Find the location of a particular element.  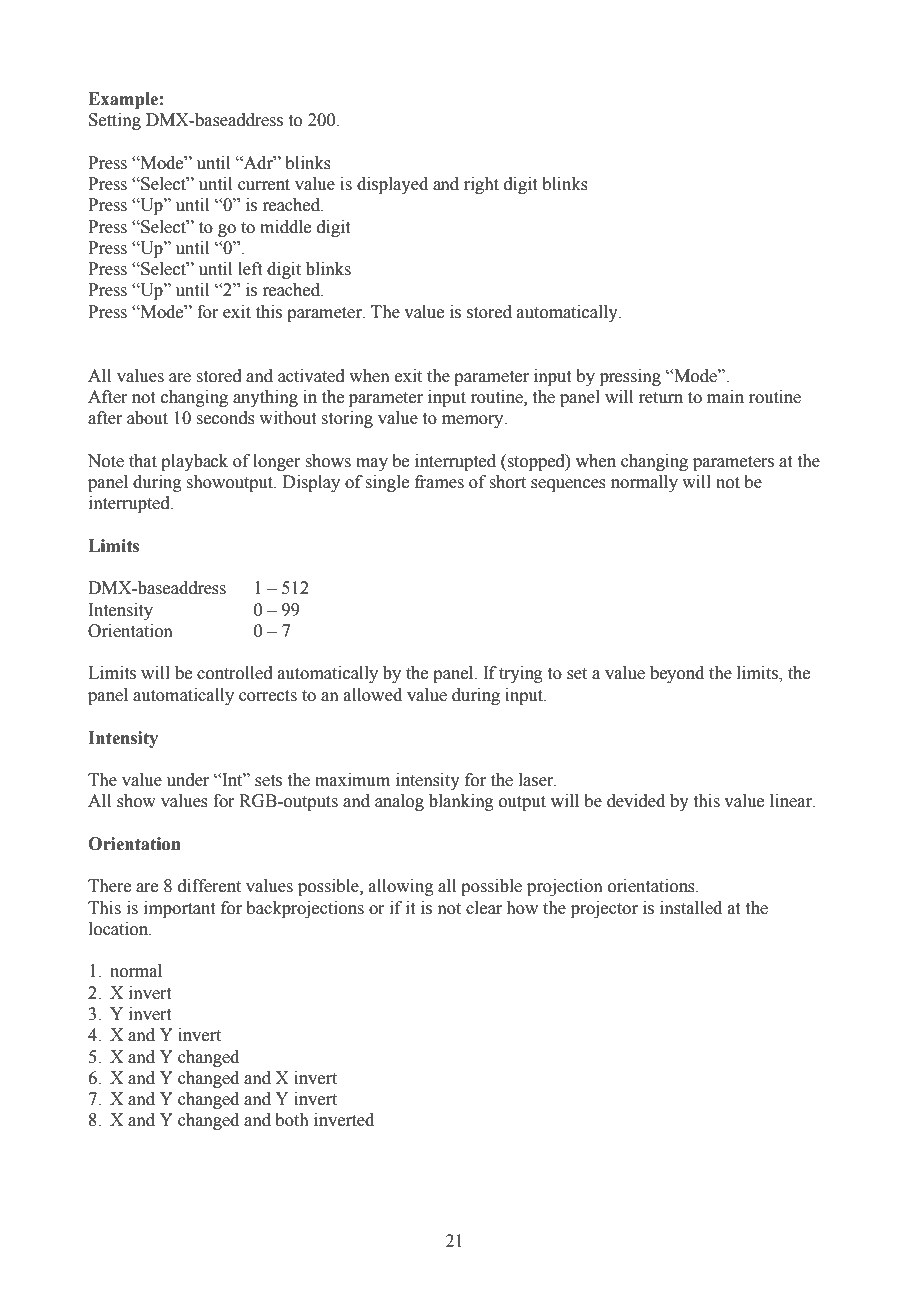

memory is located at coordinates (474, 421).
